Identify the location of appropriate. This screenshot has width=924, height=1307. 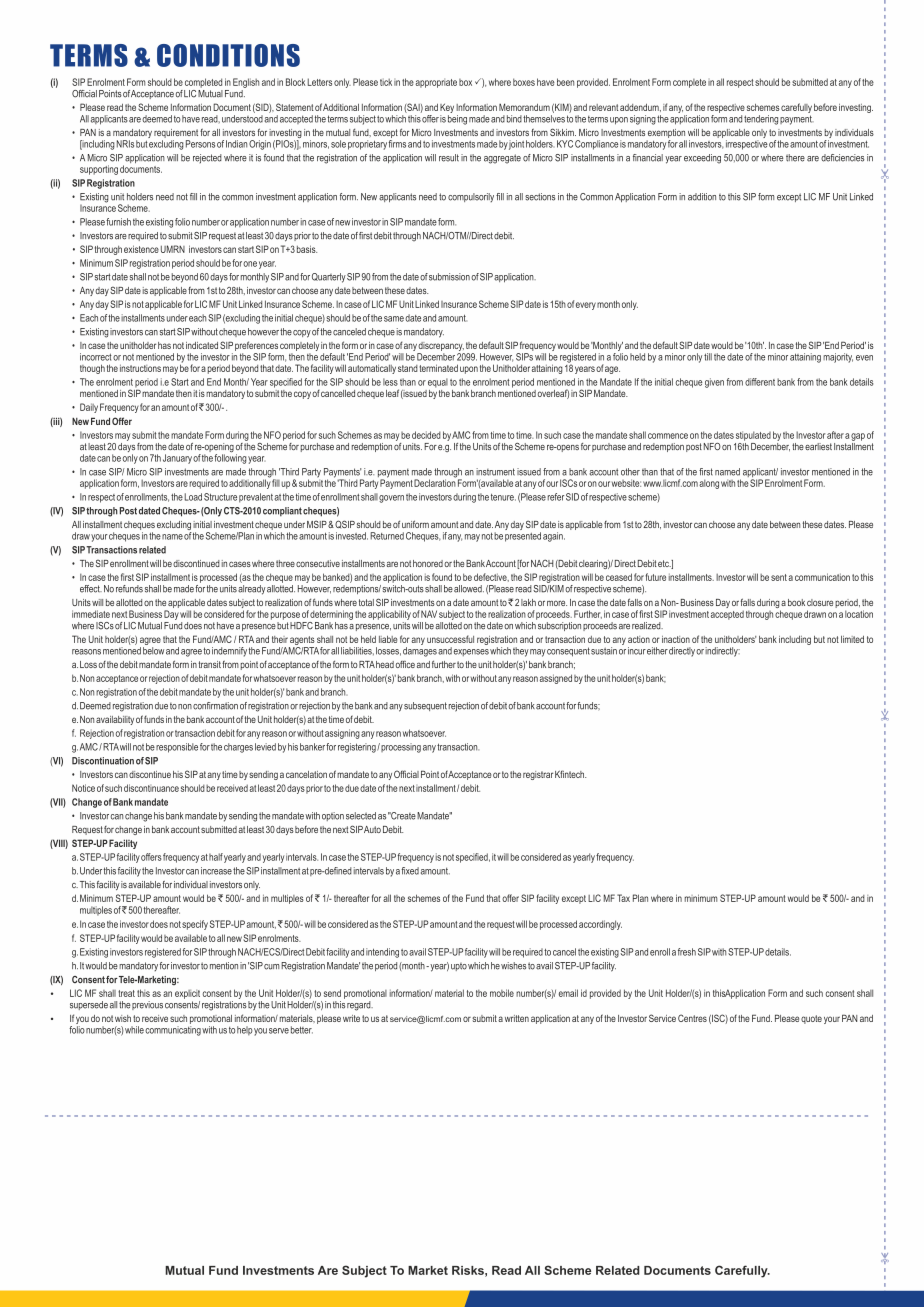
(436, 83).
